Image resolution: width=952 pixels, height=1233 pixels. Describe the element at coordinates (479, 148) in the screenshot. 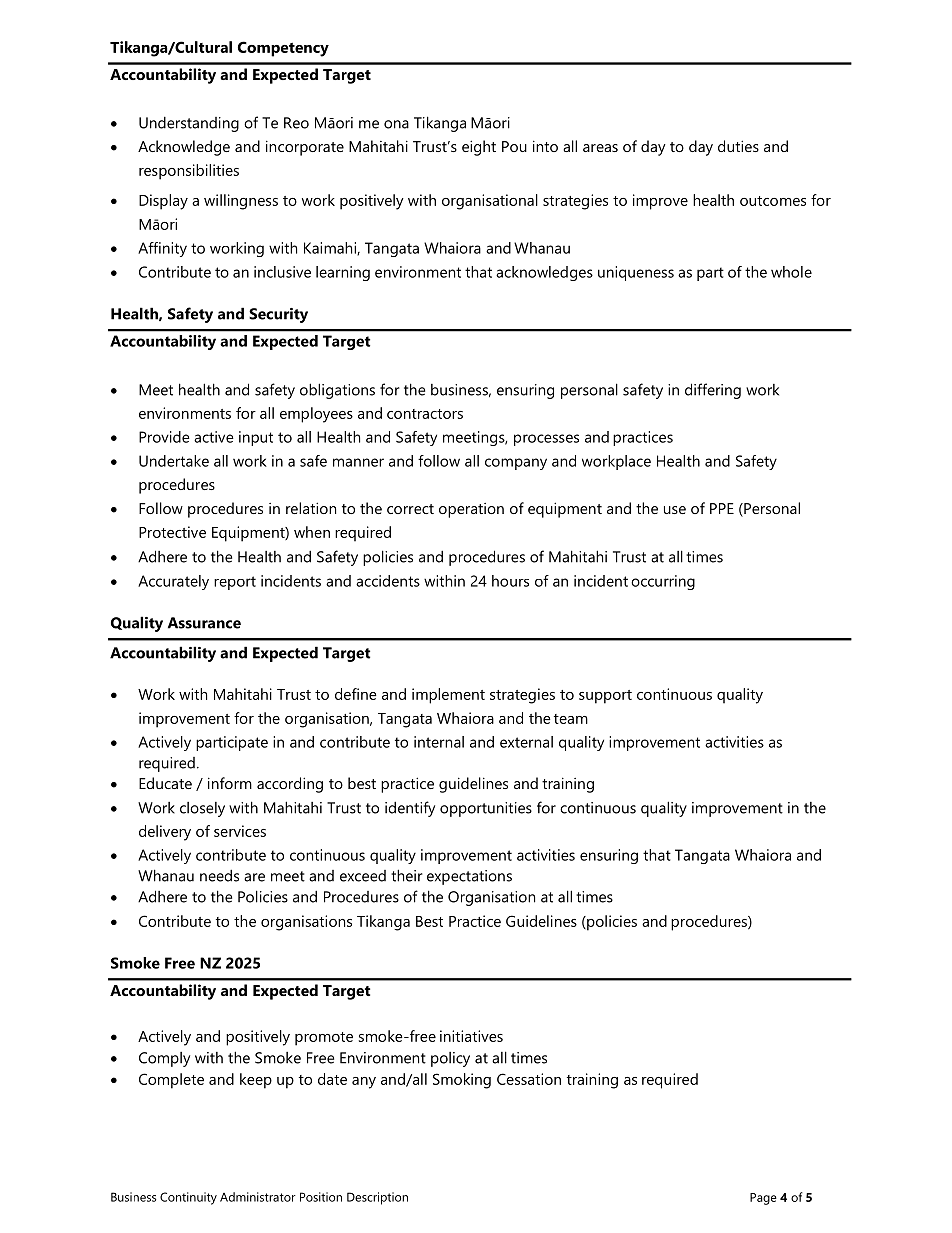

I see `eight` at that location.
